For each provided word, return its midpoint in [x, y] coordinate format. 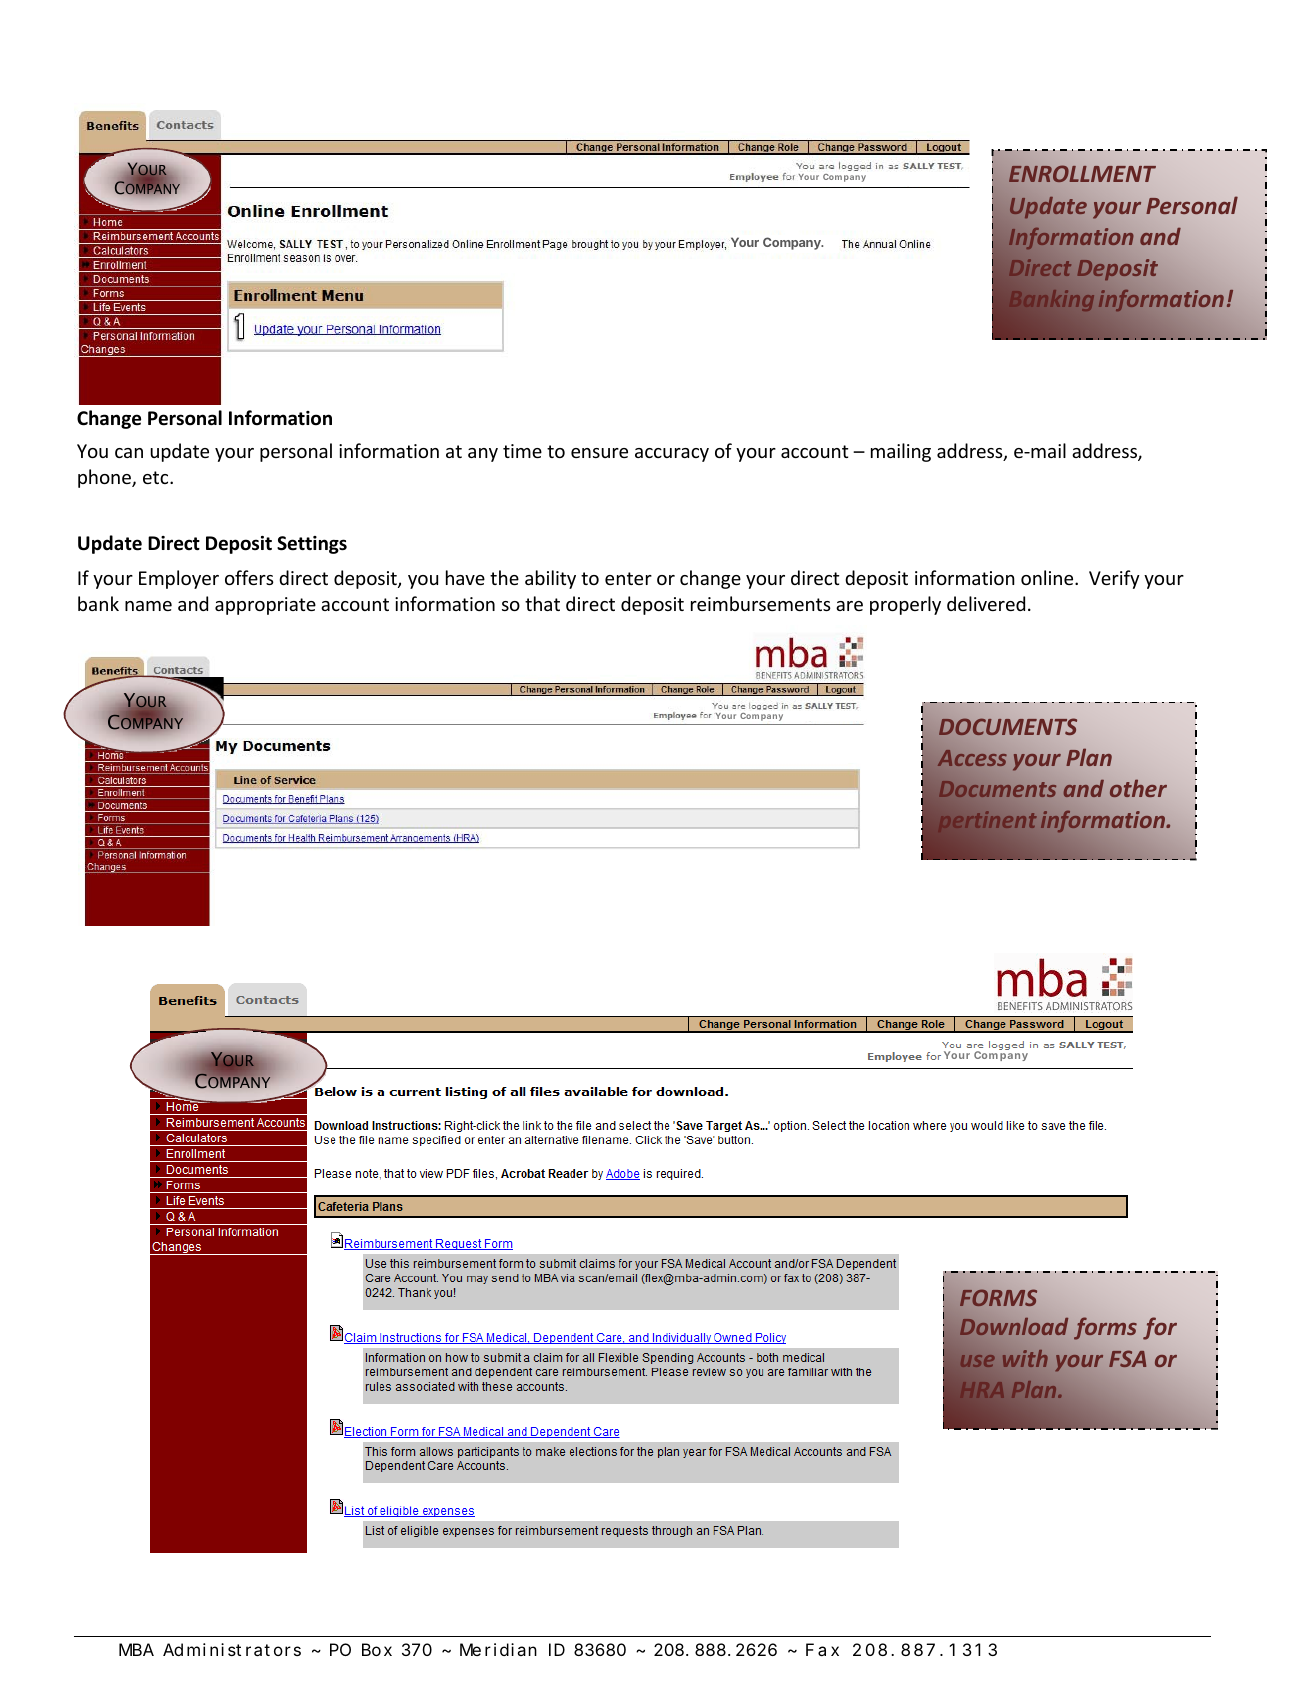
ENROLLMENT [1082, 173]
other [1138, 788]
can [129, 453]
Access [972, 758]
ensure [599, 453]
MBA [136, 1649]
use [977, 1361]
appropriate [265, 606]
